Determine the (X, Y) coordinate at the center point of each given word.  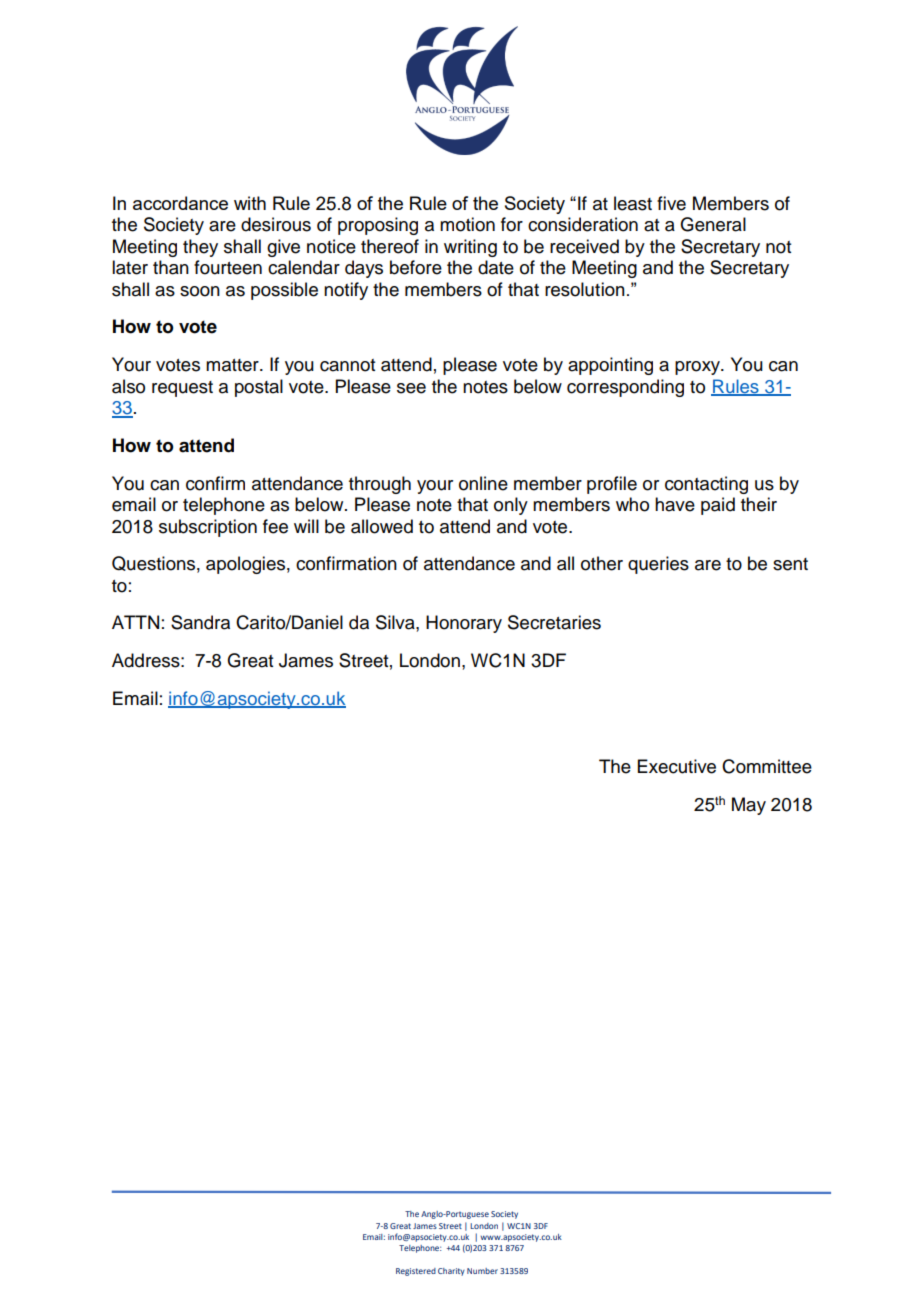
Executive (677, 766)
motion (467, 224)
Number (482, 1271)
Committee (767, 766)
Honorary (464, 624)
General (713, 224)
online (483, 483)
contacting (706, 485)
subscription (208, 528)
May (749, 806)
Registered (416, 1272)
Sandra (200, 622)
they (200, 248)
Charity (451, 1272)
